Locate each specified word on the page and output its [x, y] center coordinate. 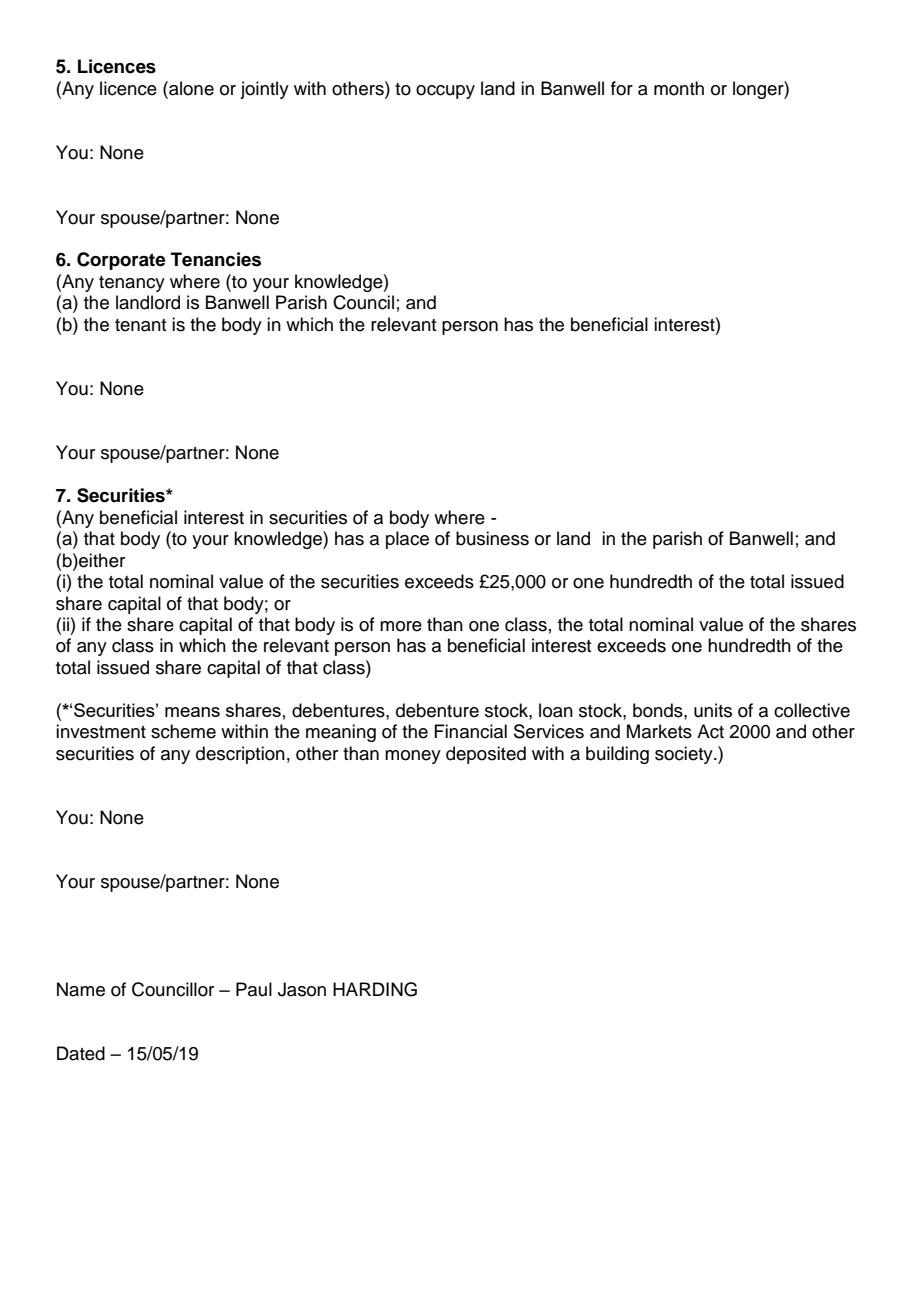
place [407, 540]
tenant [140, 325]
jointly [264, 90]
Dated [81, 1053]
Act [710, 731]
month [679, 88]
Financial [470, 731]
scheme [183, 731]
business [492, 538]
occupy [445, 92]
